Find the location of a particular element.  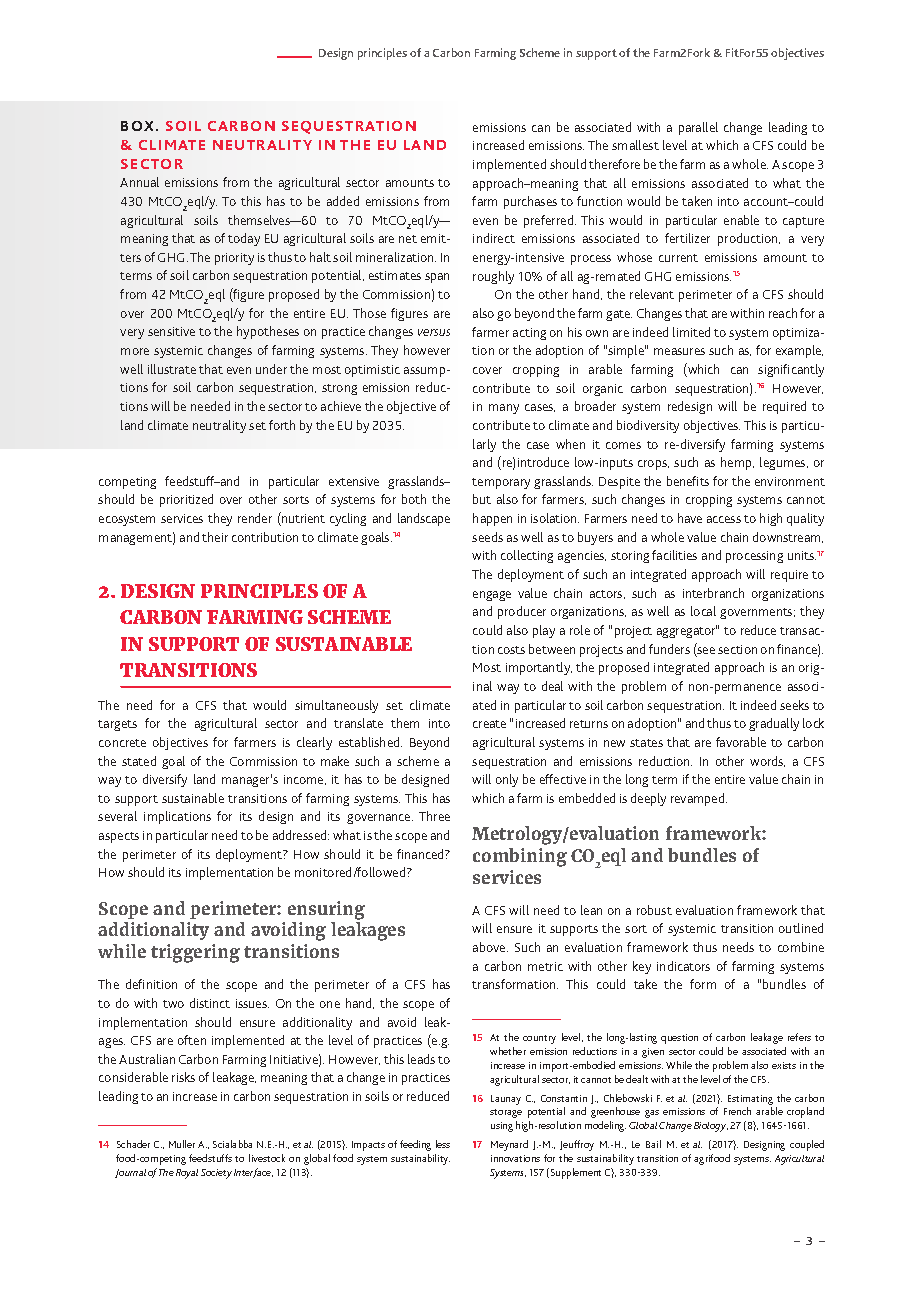

revamped is located at coordinates (699, 799).
